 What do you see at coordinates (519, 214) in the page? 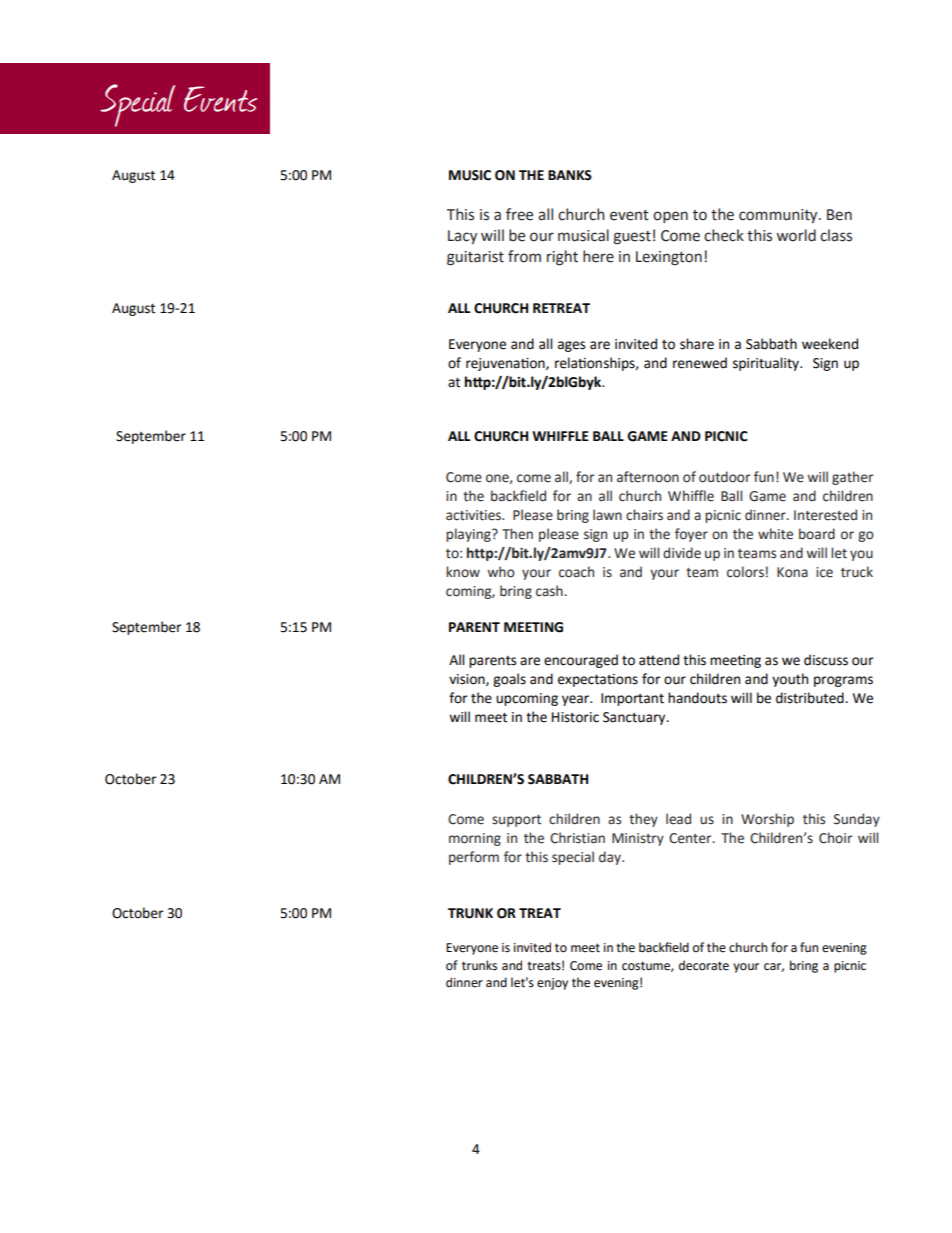
I see `free` at bounding box center [519, 214].
